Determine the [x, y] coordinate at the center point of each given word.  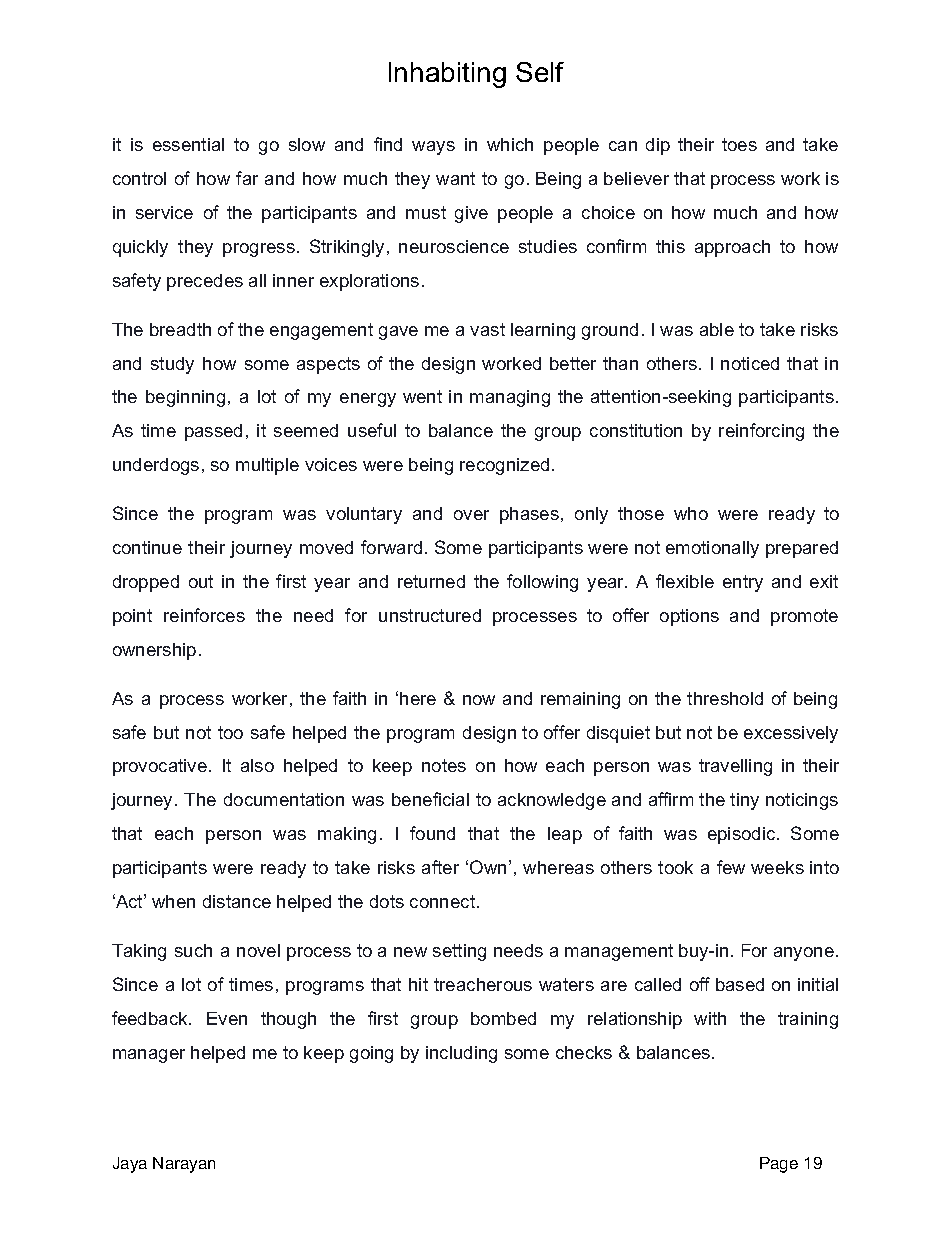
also [257, 765]
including [461, 1054]
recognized [504, 466]
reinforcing [761, 432]
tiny [744, 801]
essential [188, 144]
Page [779, 1165]
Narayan [184, 1165]
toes [739, 144]
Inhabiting [447, 75]
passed [213, 432]
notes [444, 765]
